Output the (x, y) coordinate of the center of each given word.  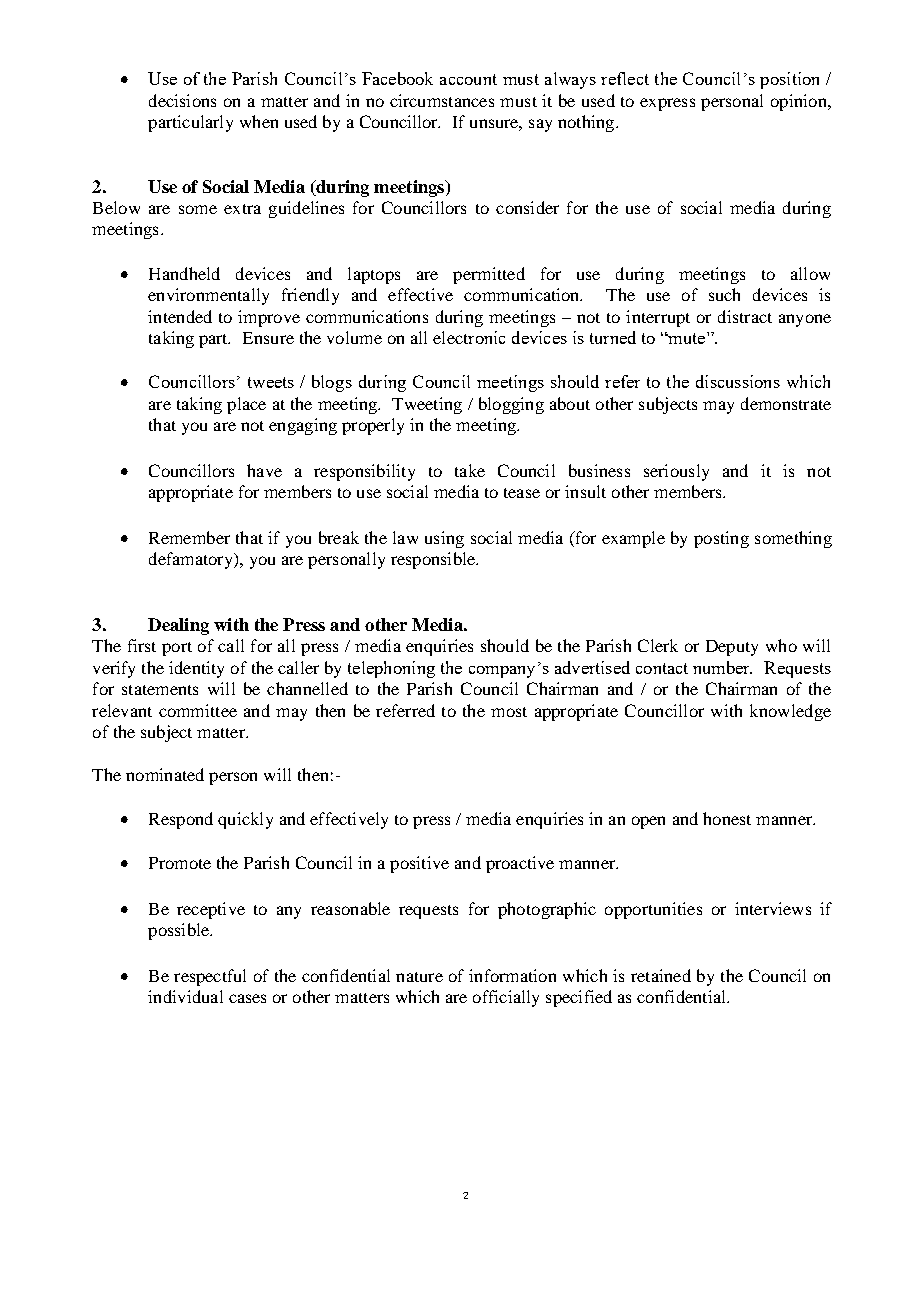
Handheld (184, 273)
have (264, 470)
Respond (181, 820)
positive (419, 864)
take (470, 470)
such (724, 294)
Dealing (178, 626)
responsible (434, 560)
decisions (182, 100)
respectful (210, 977)
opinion (800, 102)
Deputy (732, 648)
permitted (489, 275)
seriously (676, 472)
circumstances (442, 100)
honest (727, 818)
